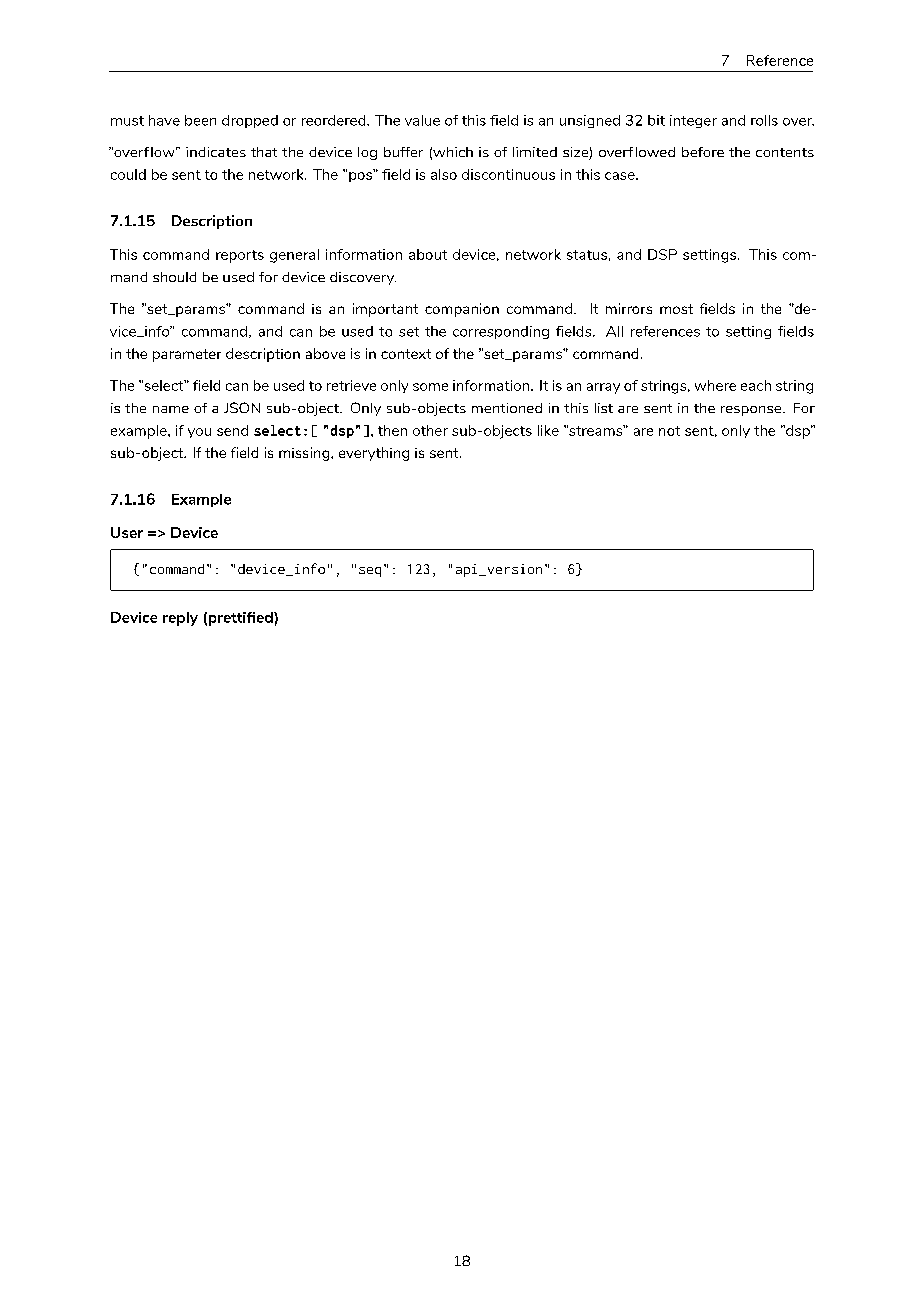 The image size is (924, 1308). Describe the element at coordinates (374, 454) in the screenshot. I see `everything` at that location.
